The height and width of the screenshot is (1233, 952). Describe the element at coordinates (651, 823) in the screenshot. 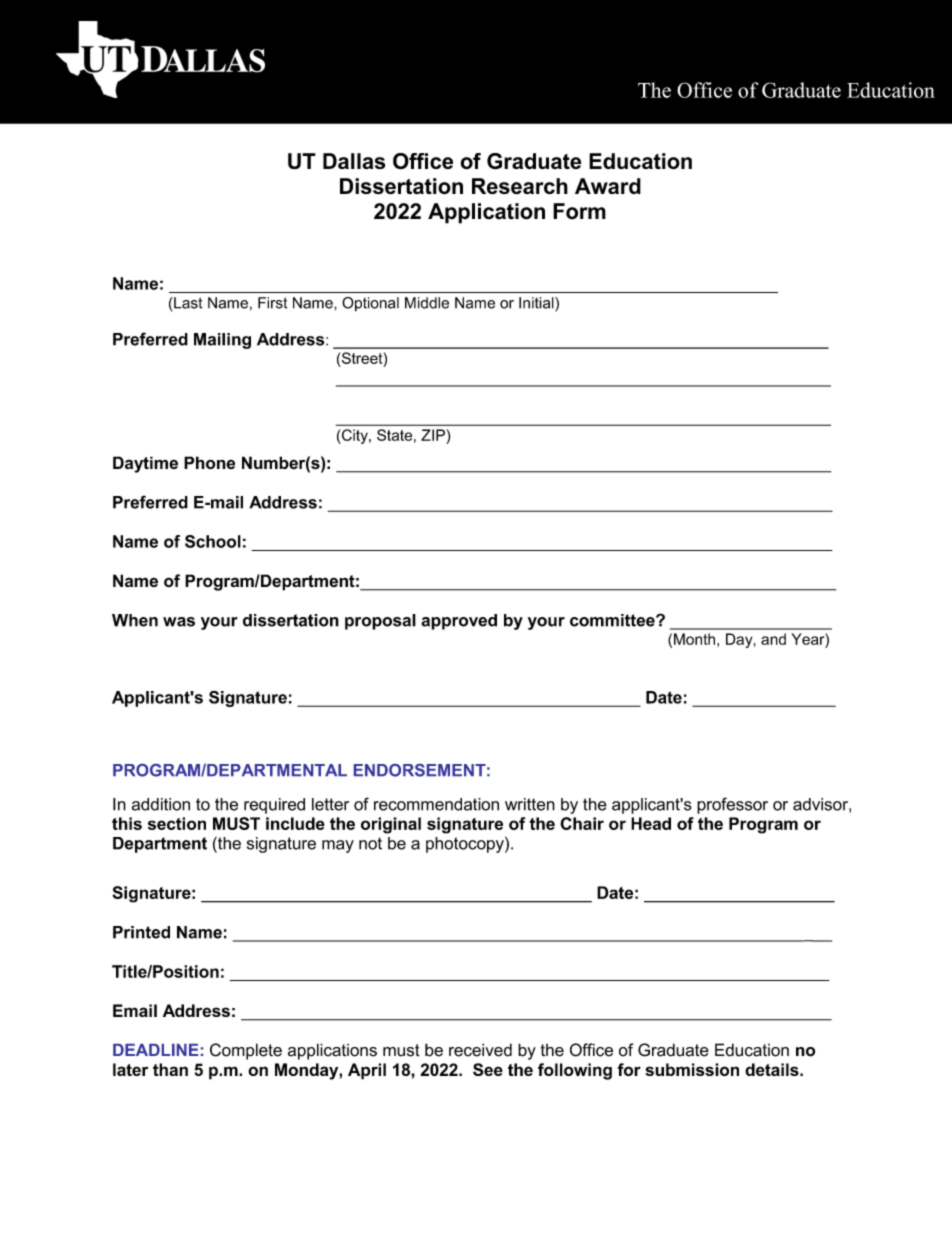

I see `Head` at that location.
